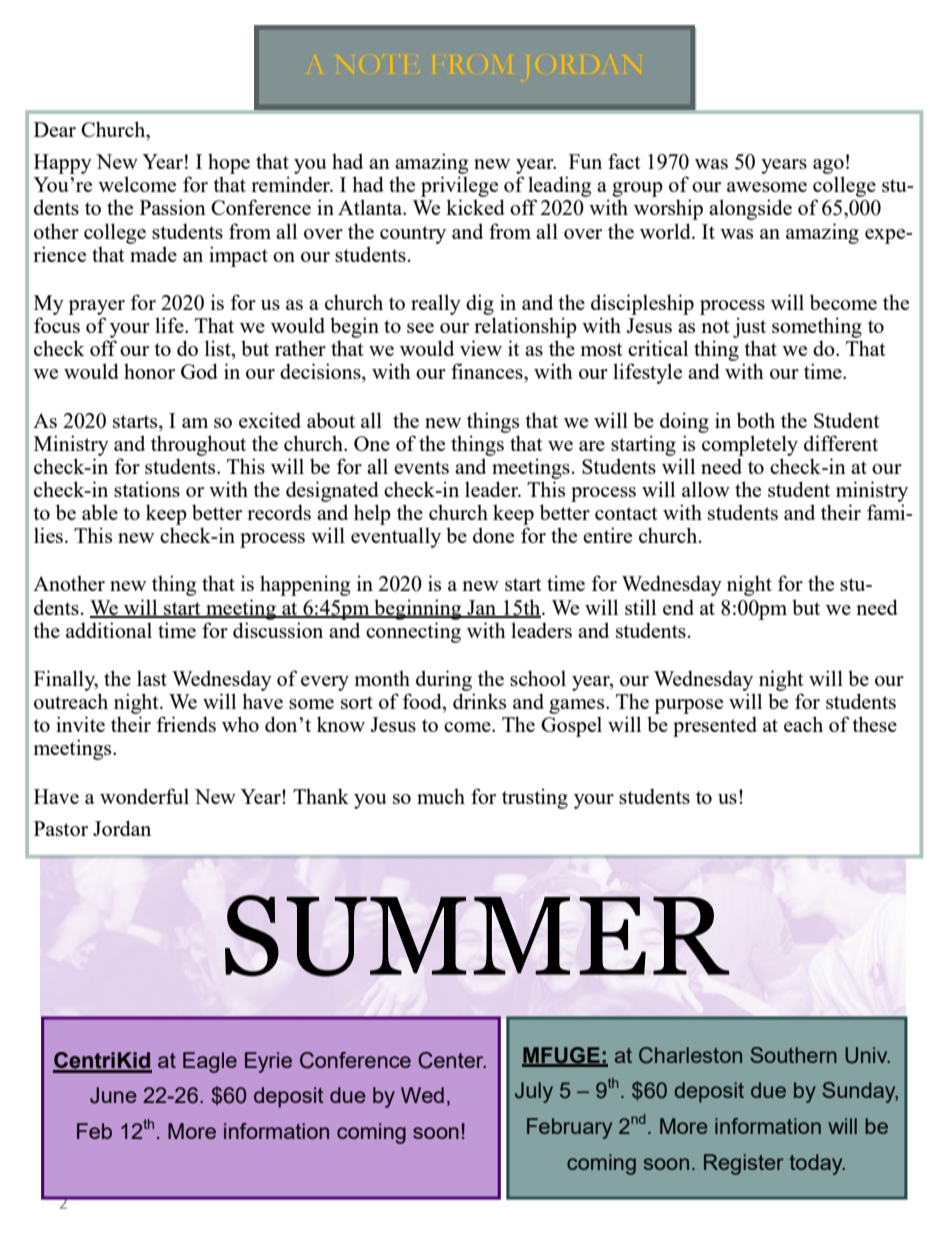  I want to click on June, so click(113, 1095).
